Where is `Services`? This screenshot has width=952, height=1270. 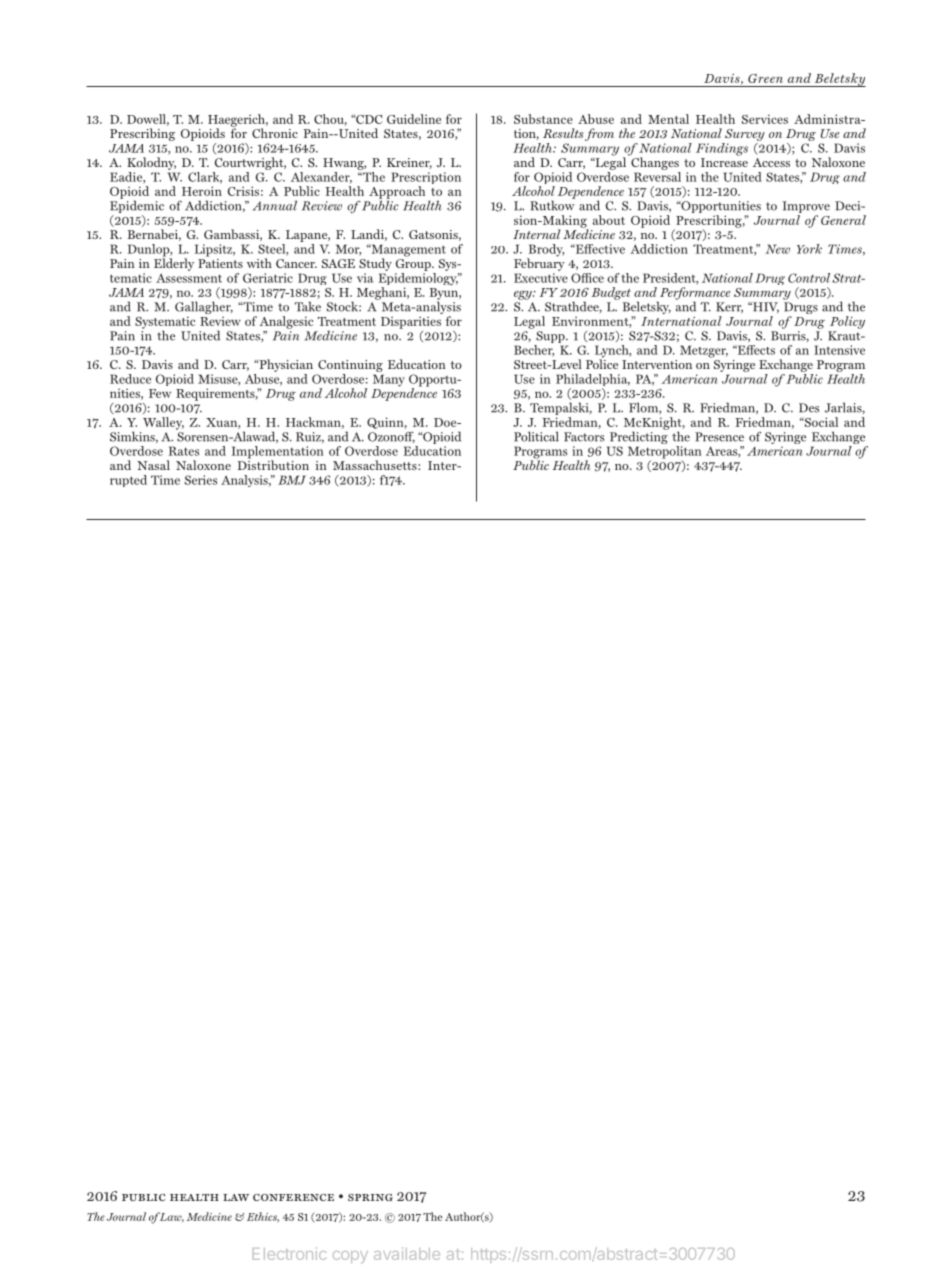
Services is located at coordinates (765, 119).
